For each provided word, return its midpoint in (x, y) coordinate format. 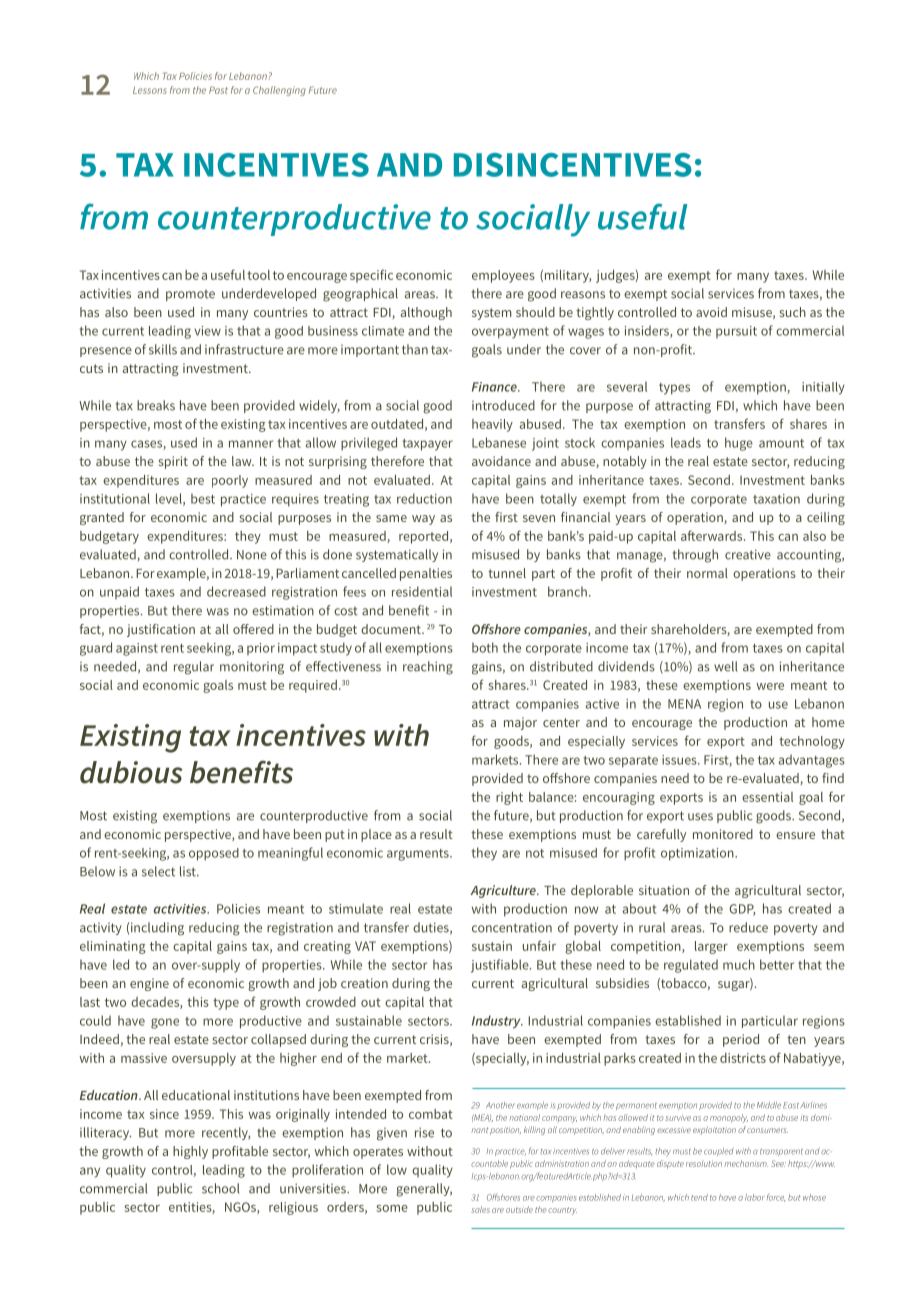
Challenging (279, 91)
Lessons (150, 90)
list (189, 871)
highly (190, 1152)
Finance (495, 387)
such (793, 312)
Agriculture (504, 891)
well (725, 666)
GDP (742, 910)
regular (194, 668)
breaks (156, 405)
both (485, 647)
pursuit (736, 332)
